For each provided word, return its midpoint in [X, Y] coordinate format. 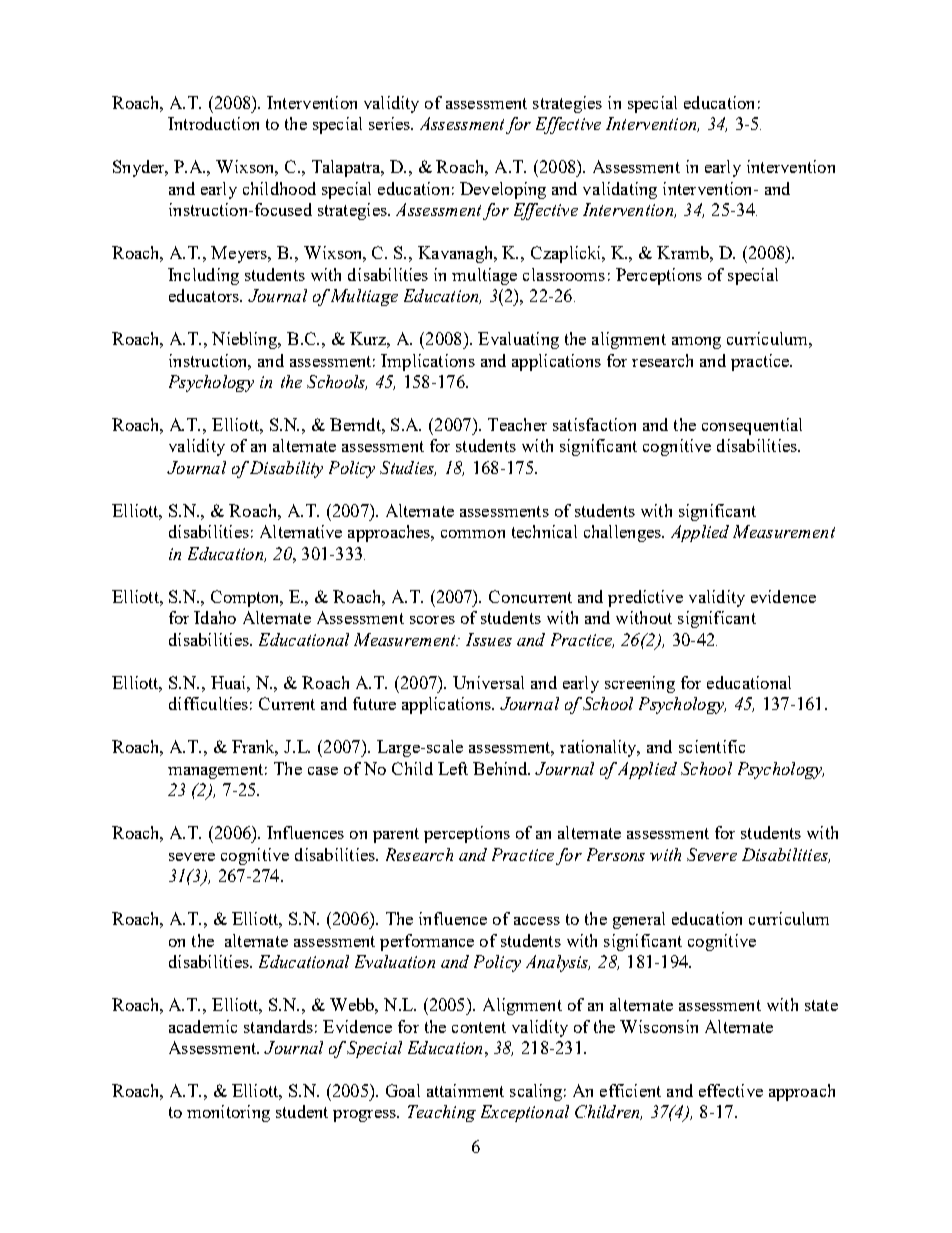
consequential [752, 426]
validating [620, 190]
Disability [286, 469]
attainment [465, 1090]
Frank [255, 748]
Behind [501, 768]
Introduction [213, 123]
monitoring [228, 1113]
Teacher [517, 424]
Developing [503, 190]
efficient [630, 1090]
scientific [712, 746]
